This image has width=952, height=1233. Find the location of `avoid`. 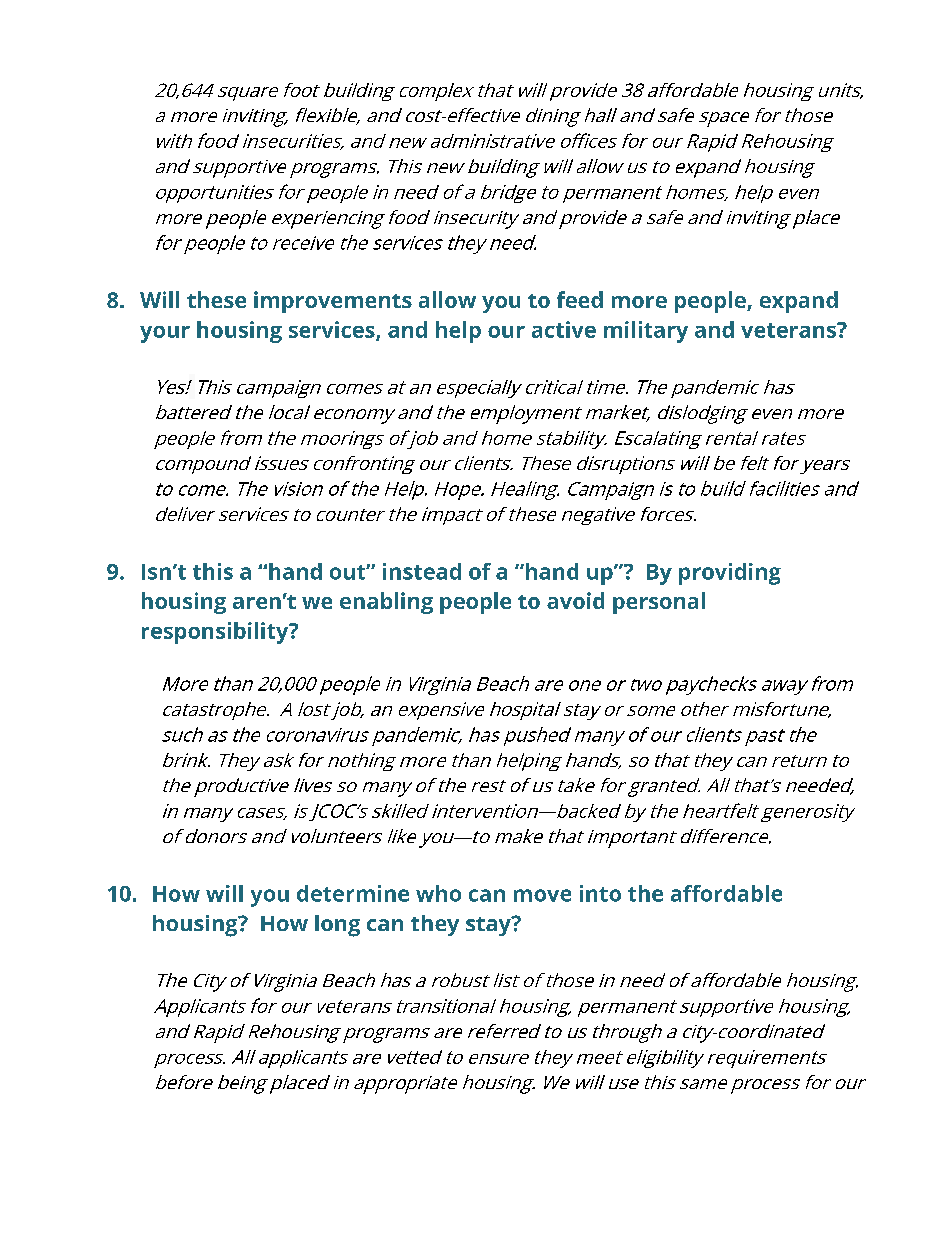

avoid is located at coordinates (575, 600).
